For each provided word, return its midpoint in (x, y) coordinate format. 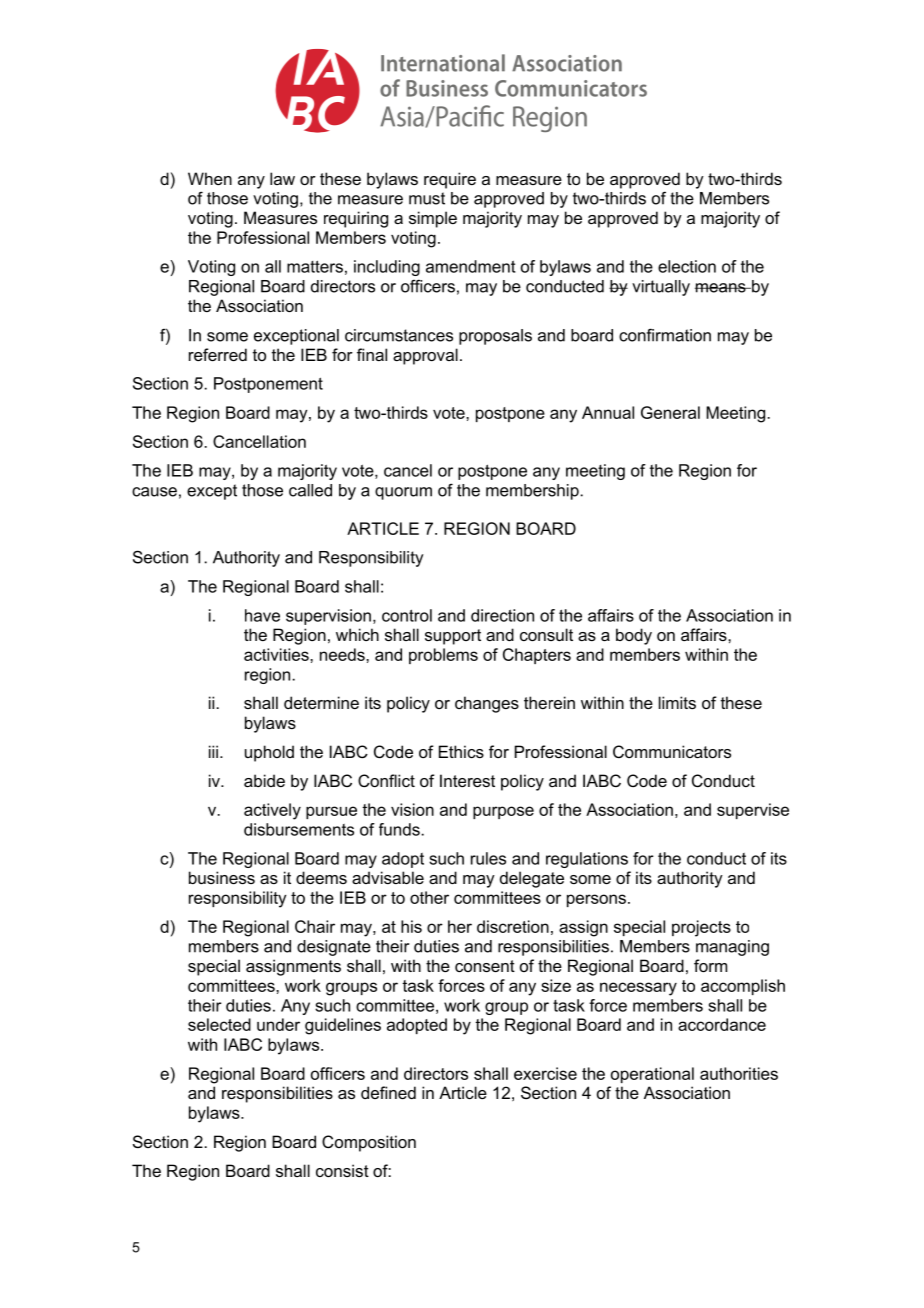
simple (433, 219)
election (687, 266)
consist (342, 1170)
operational (652, 1075)
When (210, 178)
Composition (369, 1143)
